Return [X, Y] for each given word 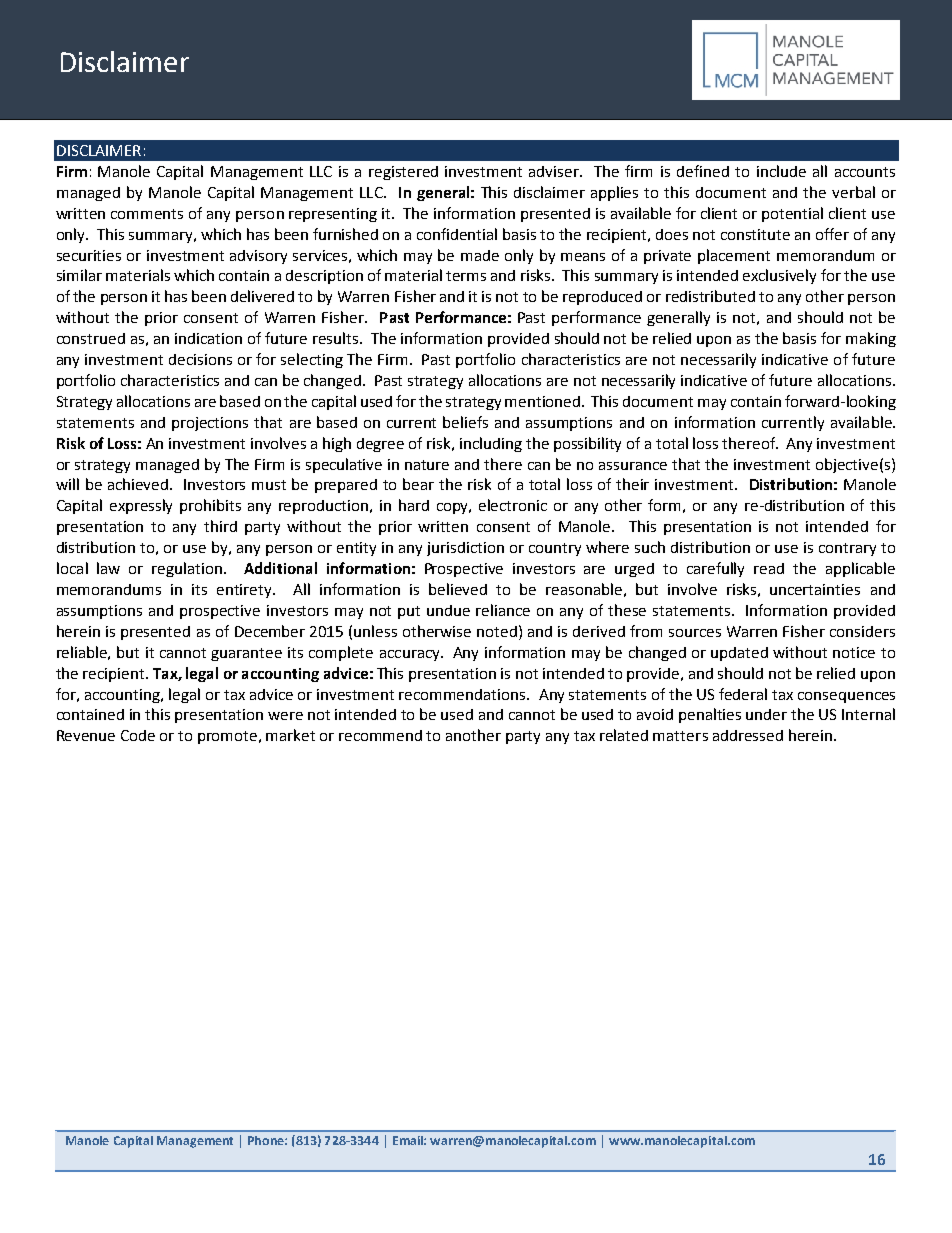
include [781, 171]
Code [138, 735]
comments [147, 214]
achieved [139, 484]
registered [403, 173]
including [491, 444]
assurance [633, 466]
